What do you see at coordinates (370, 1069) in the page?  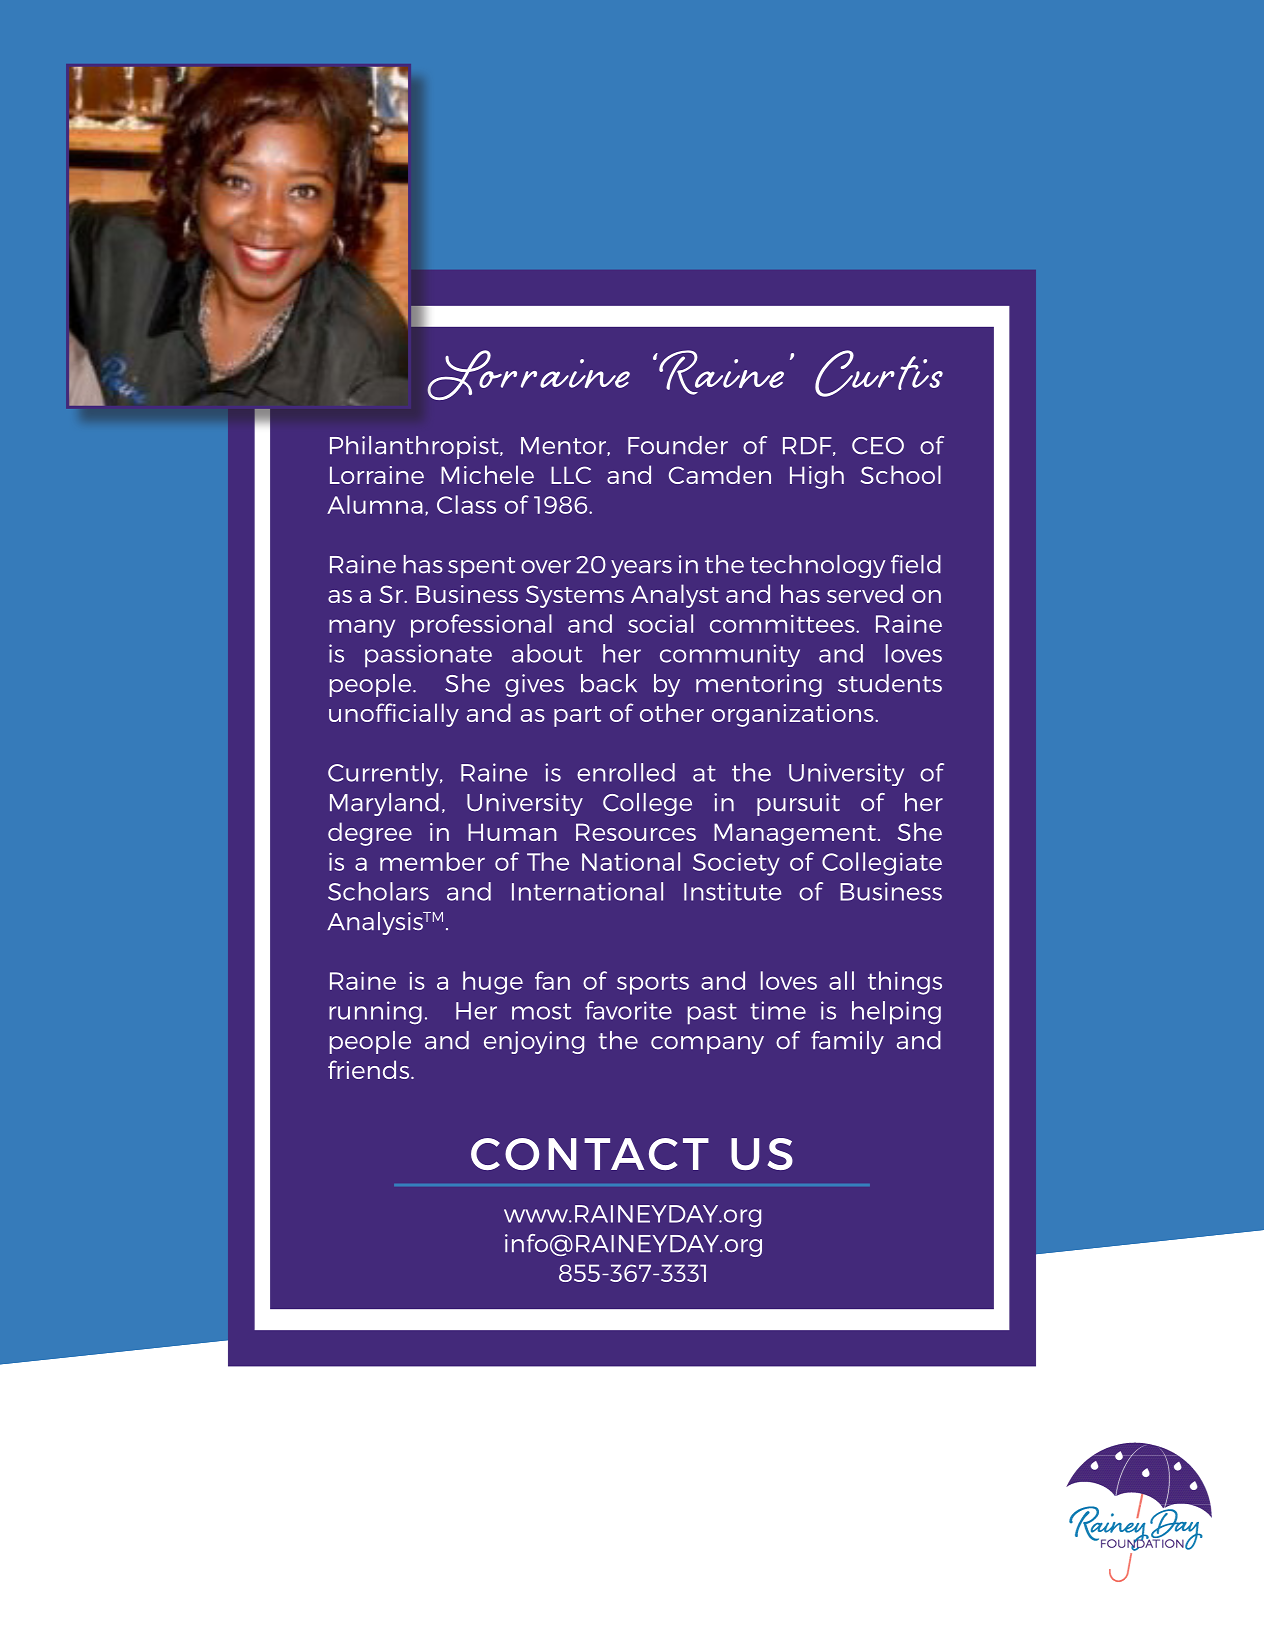 I see `friends` at bounding box center [370, 1069].
